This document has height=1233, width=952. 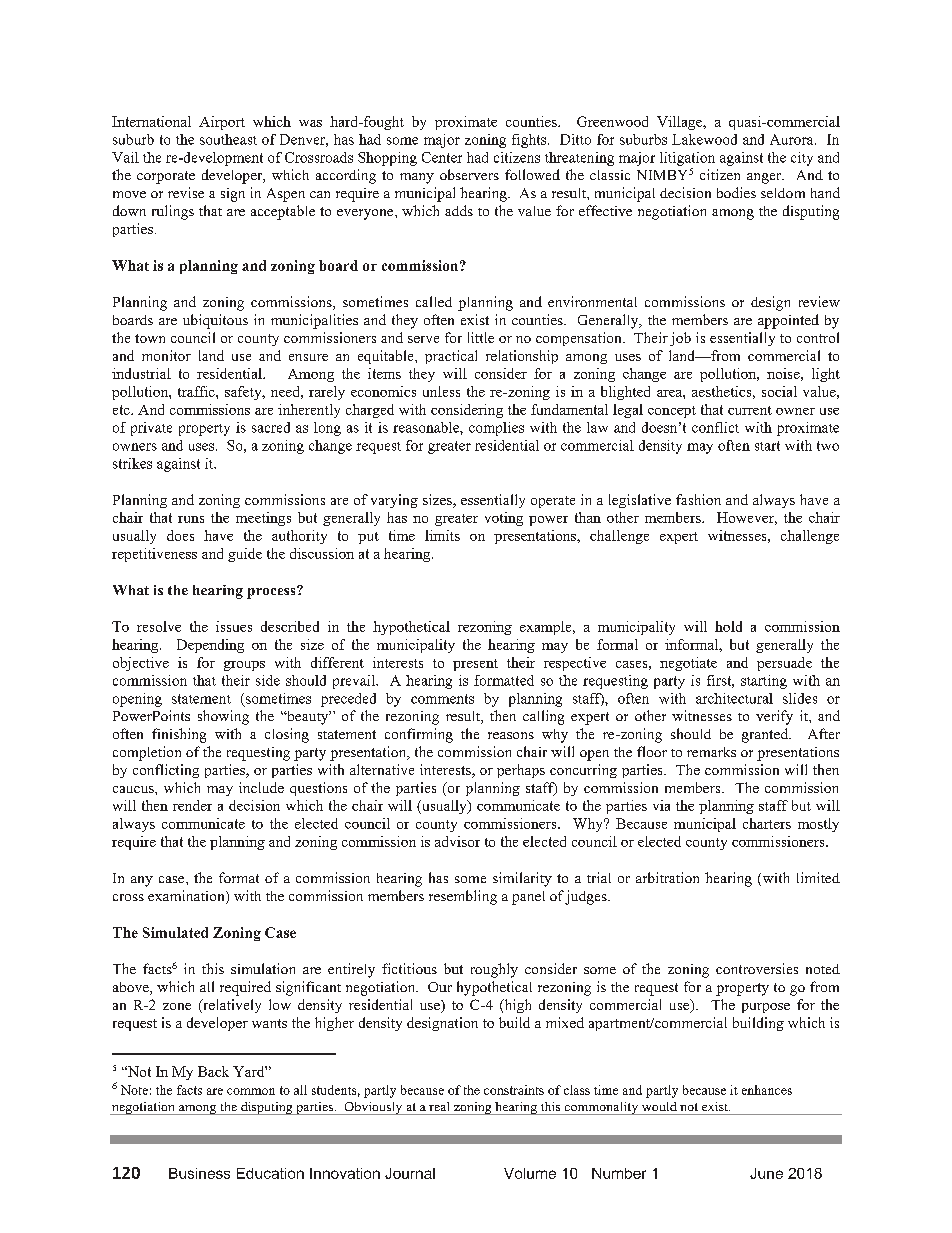 I want to click on Depending, so click(x=210, y=646).
